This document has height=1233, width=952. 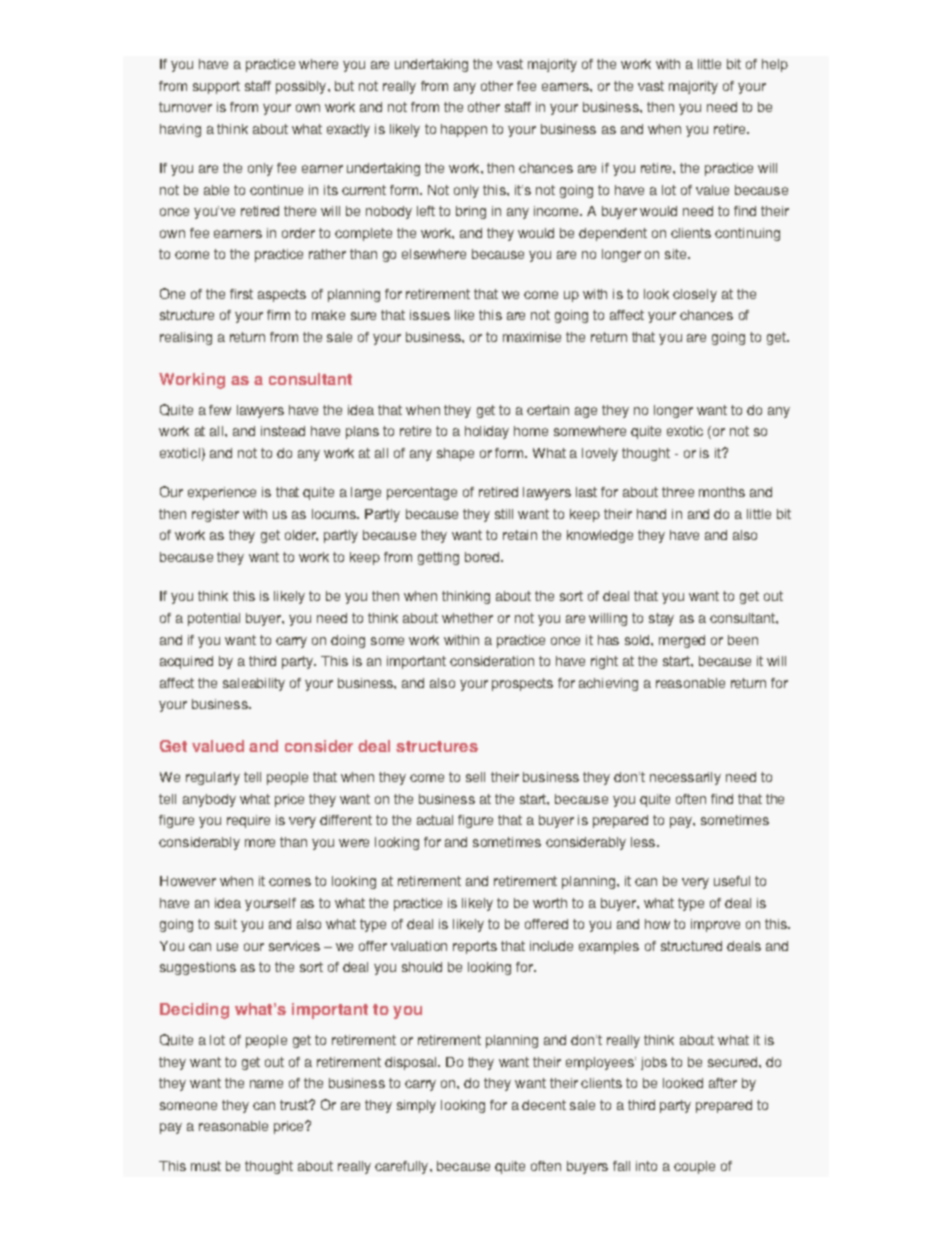 What do you see at coordinates (467, 618) in the document?
I see `whether` at bounding box center [467, 618].
